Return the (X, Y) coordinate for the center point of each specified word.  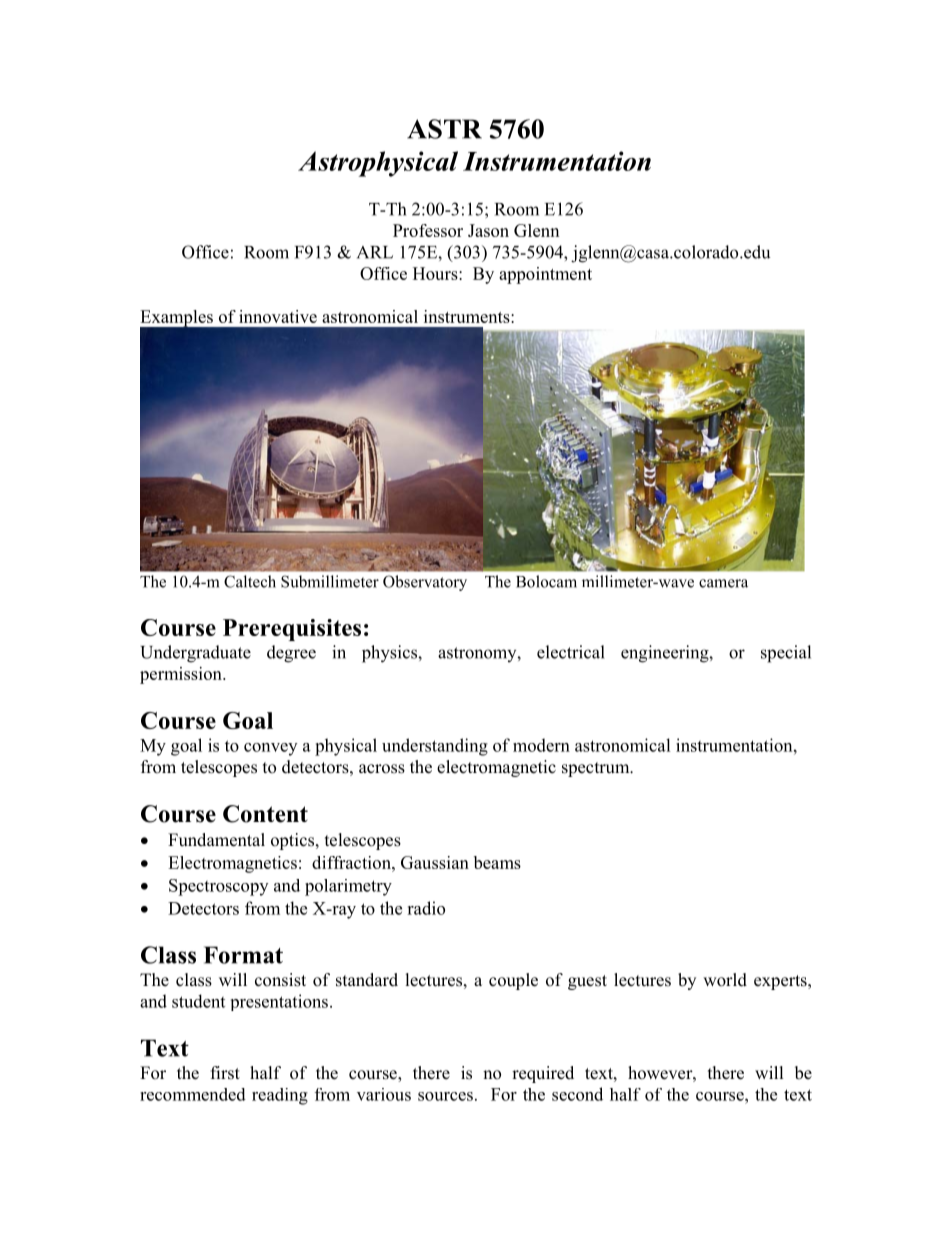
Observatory (425, 583)
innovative (278, 316)
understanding (435, 747)
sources (445, 1096)
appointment (545, 275)
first (225, 1073)
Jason (488, 230)
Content (265, 814)
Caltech (250, 581)
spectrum (597, 769)
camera (723, 583)
